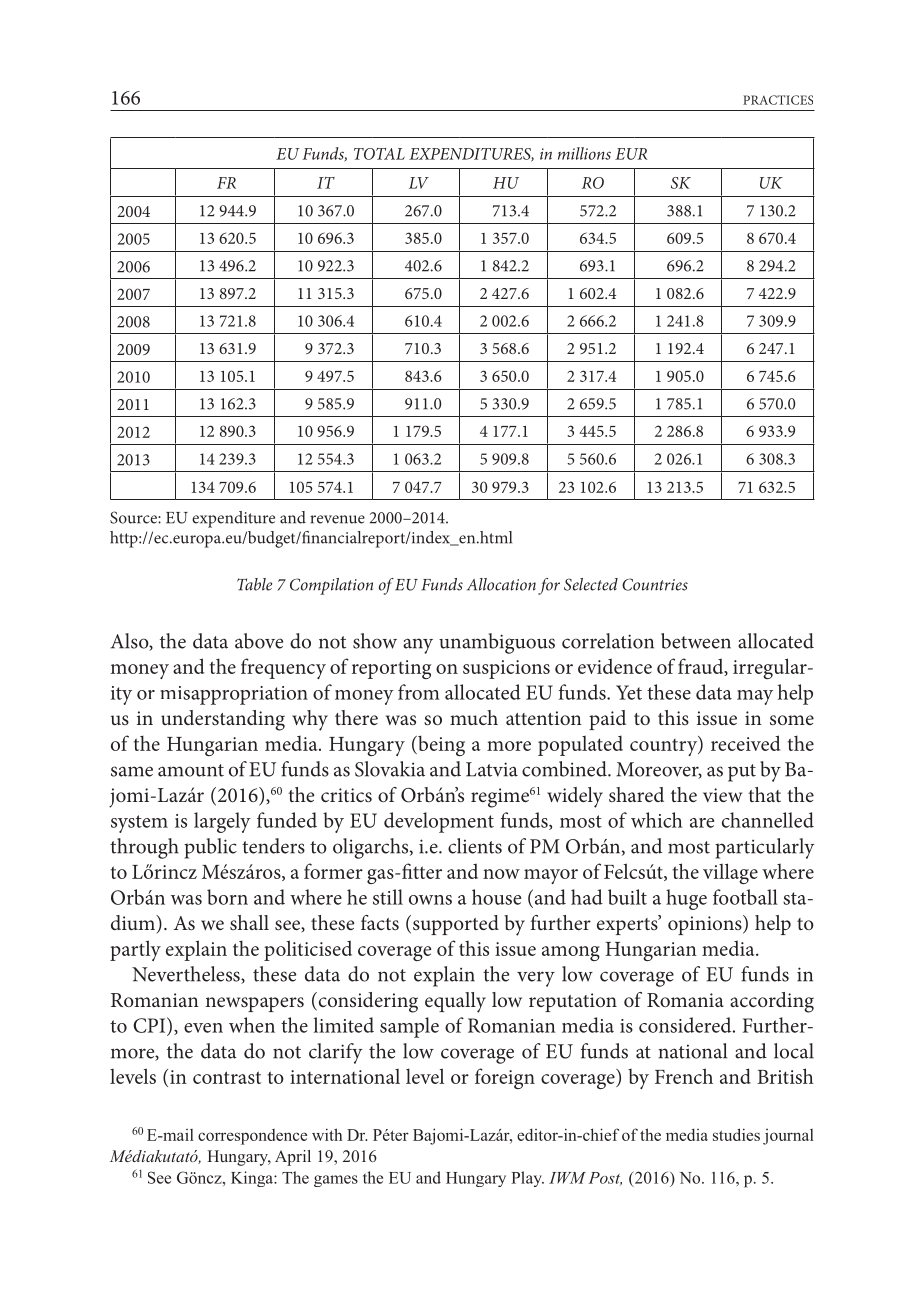 This page has height=1310, width=924. Describe the element at coordinates (778, 100) in the page. I see `Practices` at that location.
